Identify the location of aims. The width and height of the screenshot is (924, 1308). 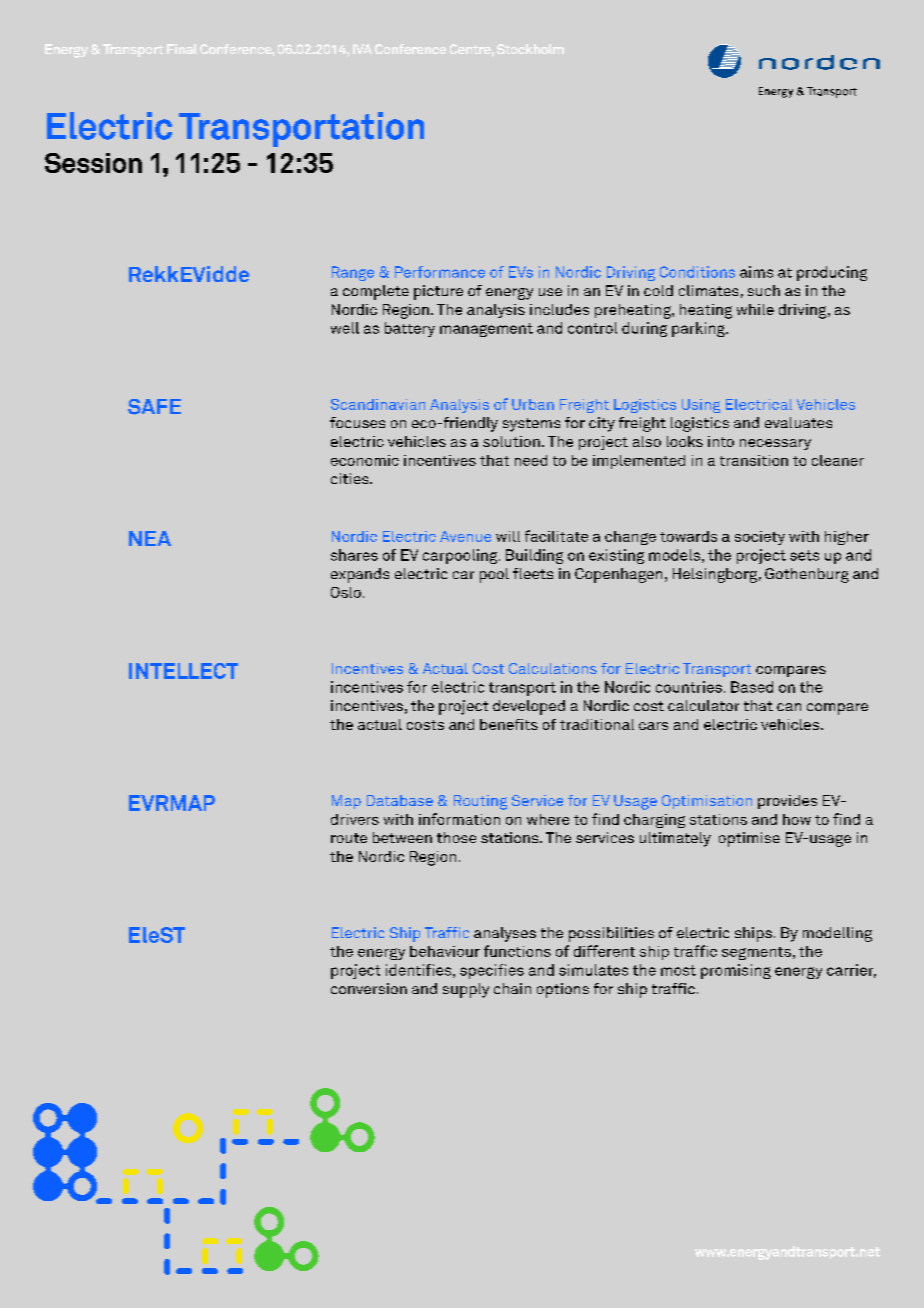
(756, 272).
